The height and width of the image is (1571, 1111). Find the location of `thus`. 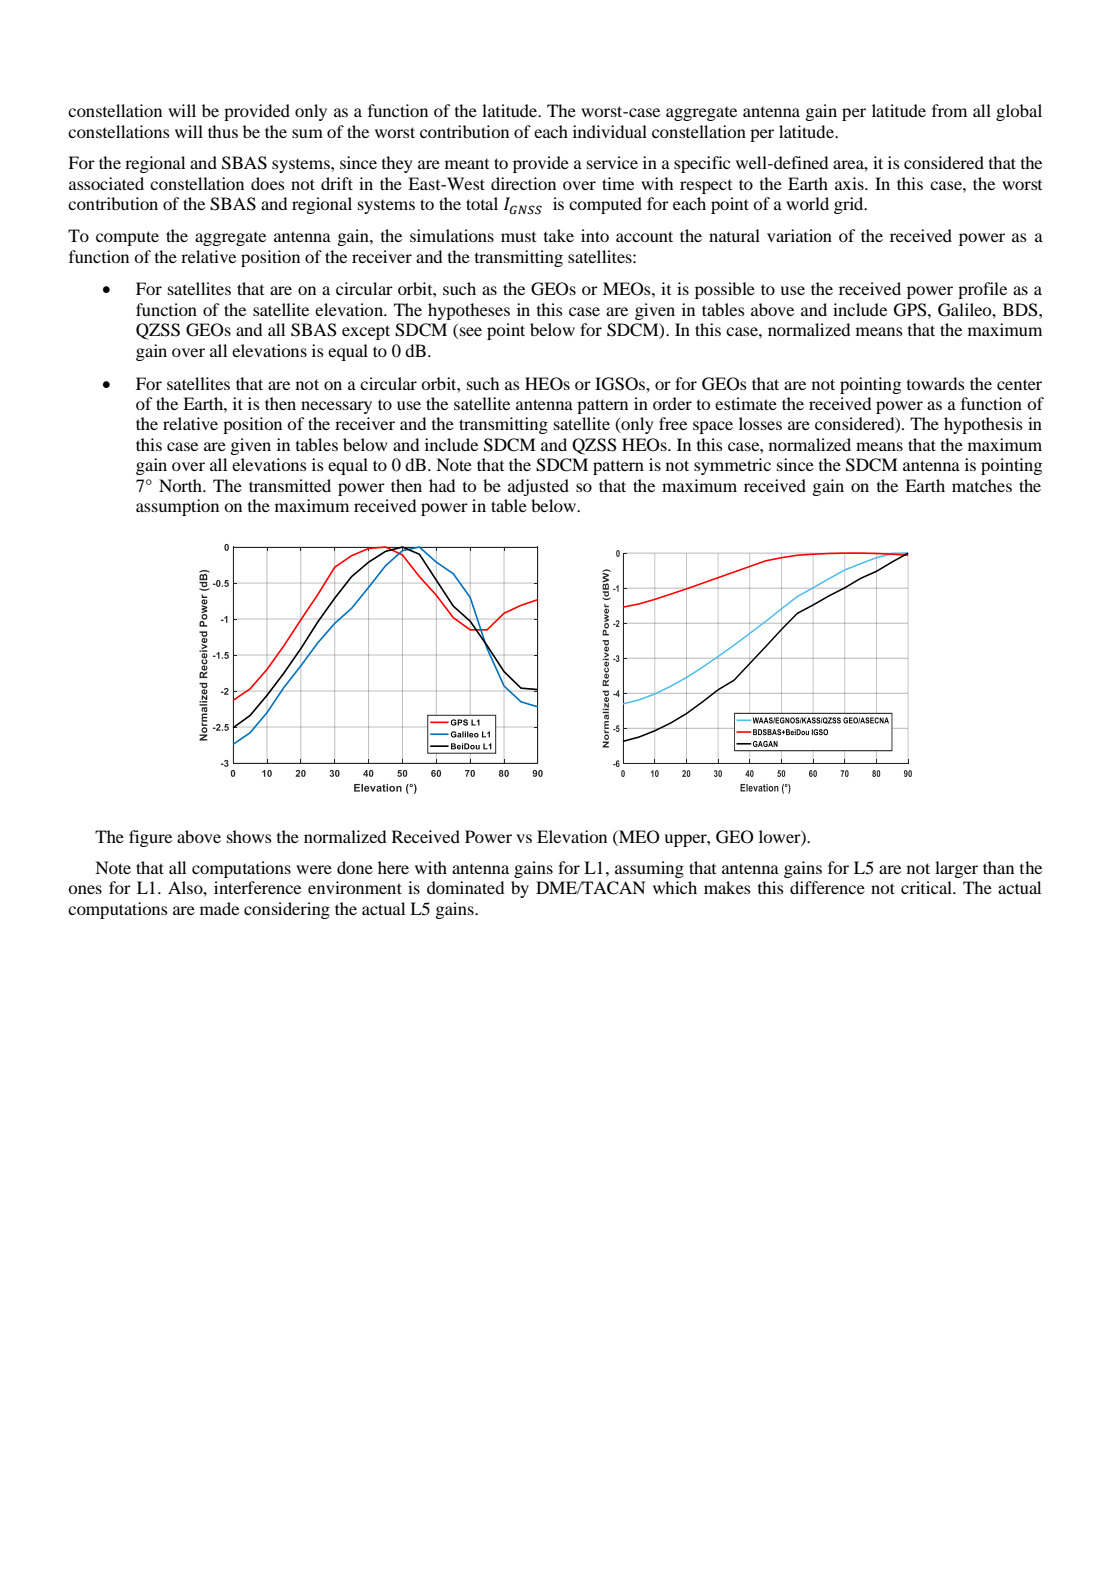

thus is located at coordinates (223, 131).
